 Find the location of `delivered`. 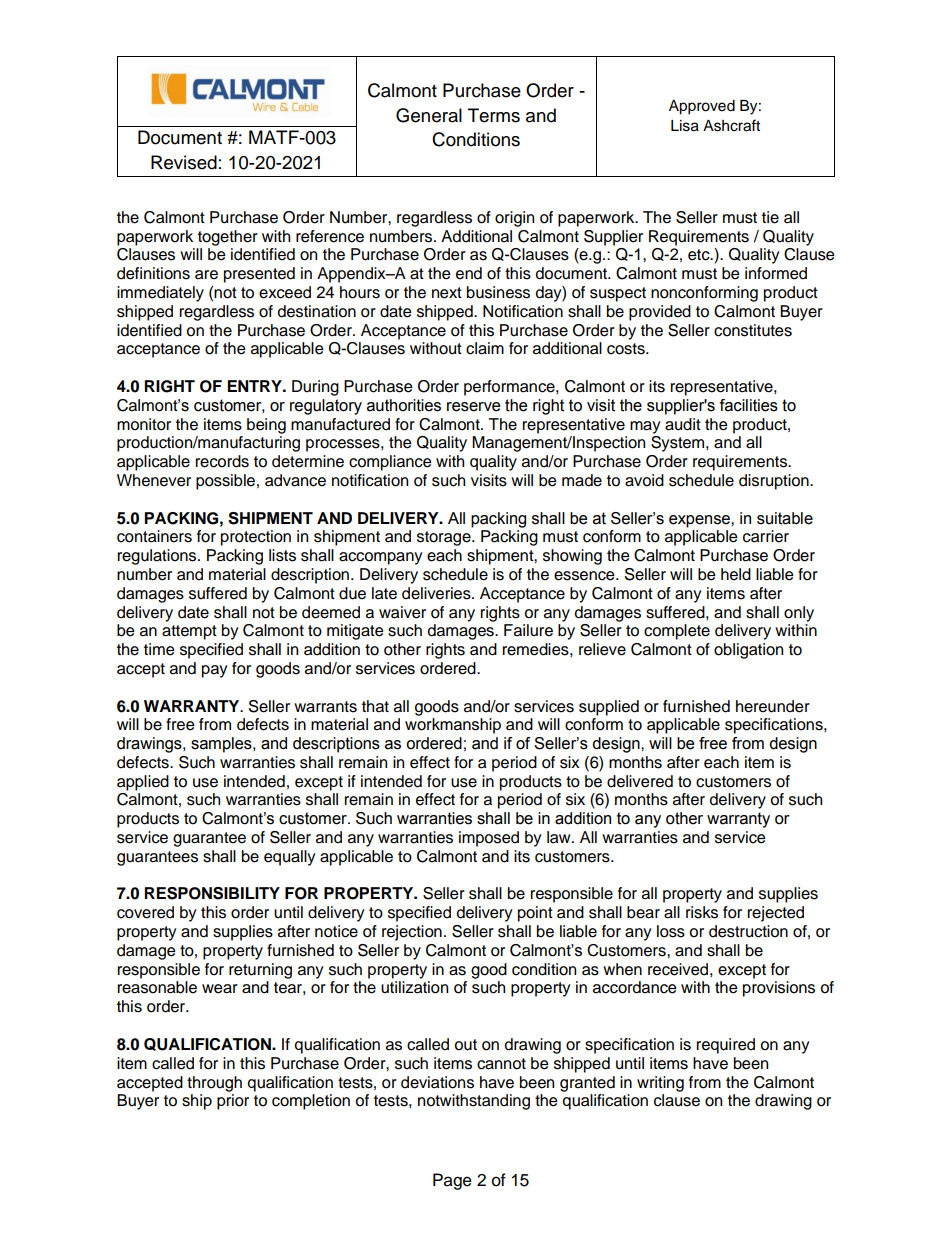

delivered is located at coordinates (640, 781).
